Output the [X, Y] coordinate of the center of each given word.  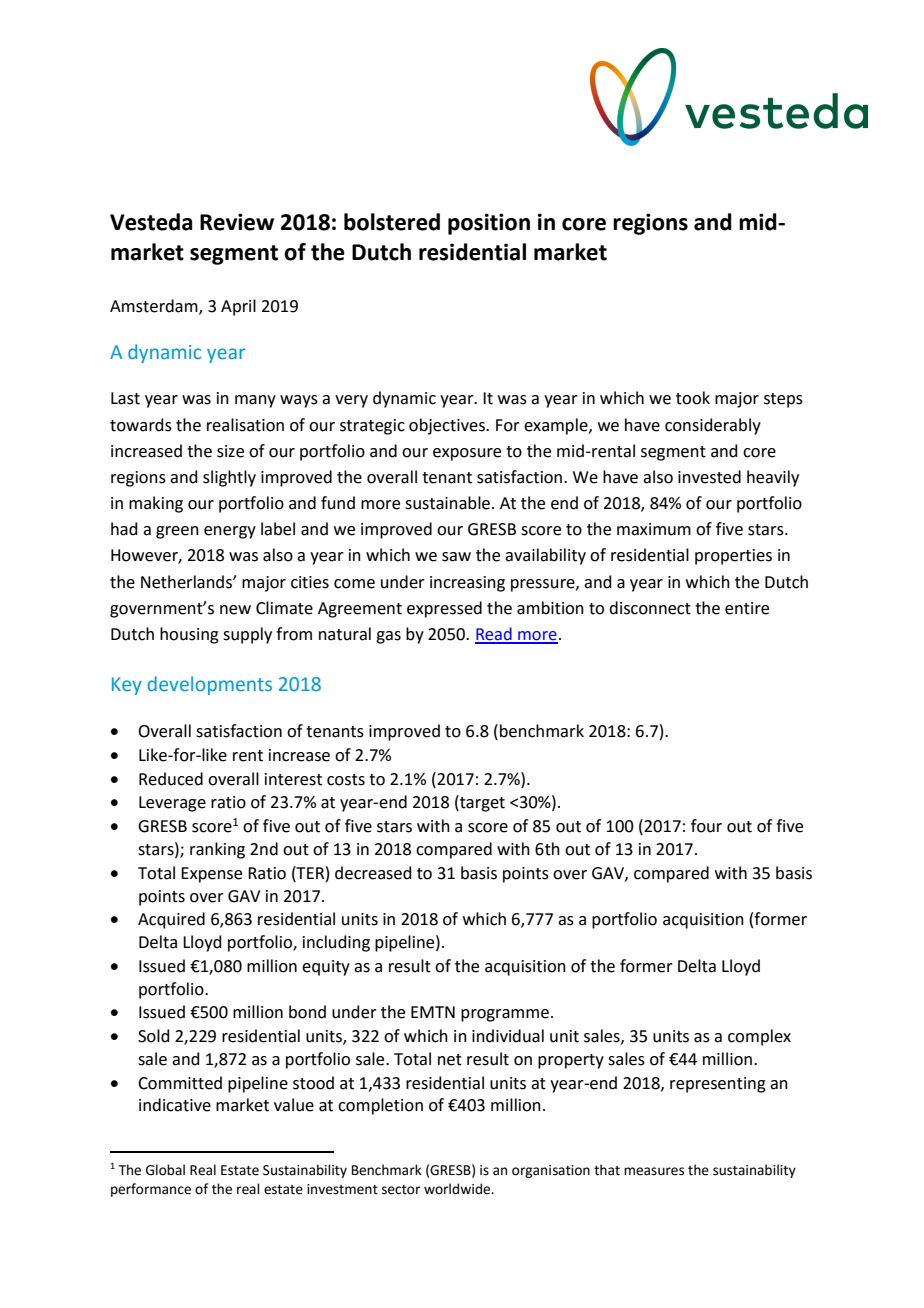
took [693, 398]
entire [747, 608]
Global [165, 1170]
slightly [229, 478]
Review [237, 222]
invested [709, 477]
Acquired [171, 920]
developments [210, 685]
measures [654, 1171]
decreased [373, 873]
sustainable [447, 503]
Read [494, 635]
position [489, 224]
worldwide [458, 1189]
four [706, 826]
